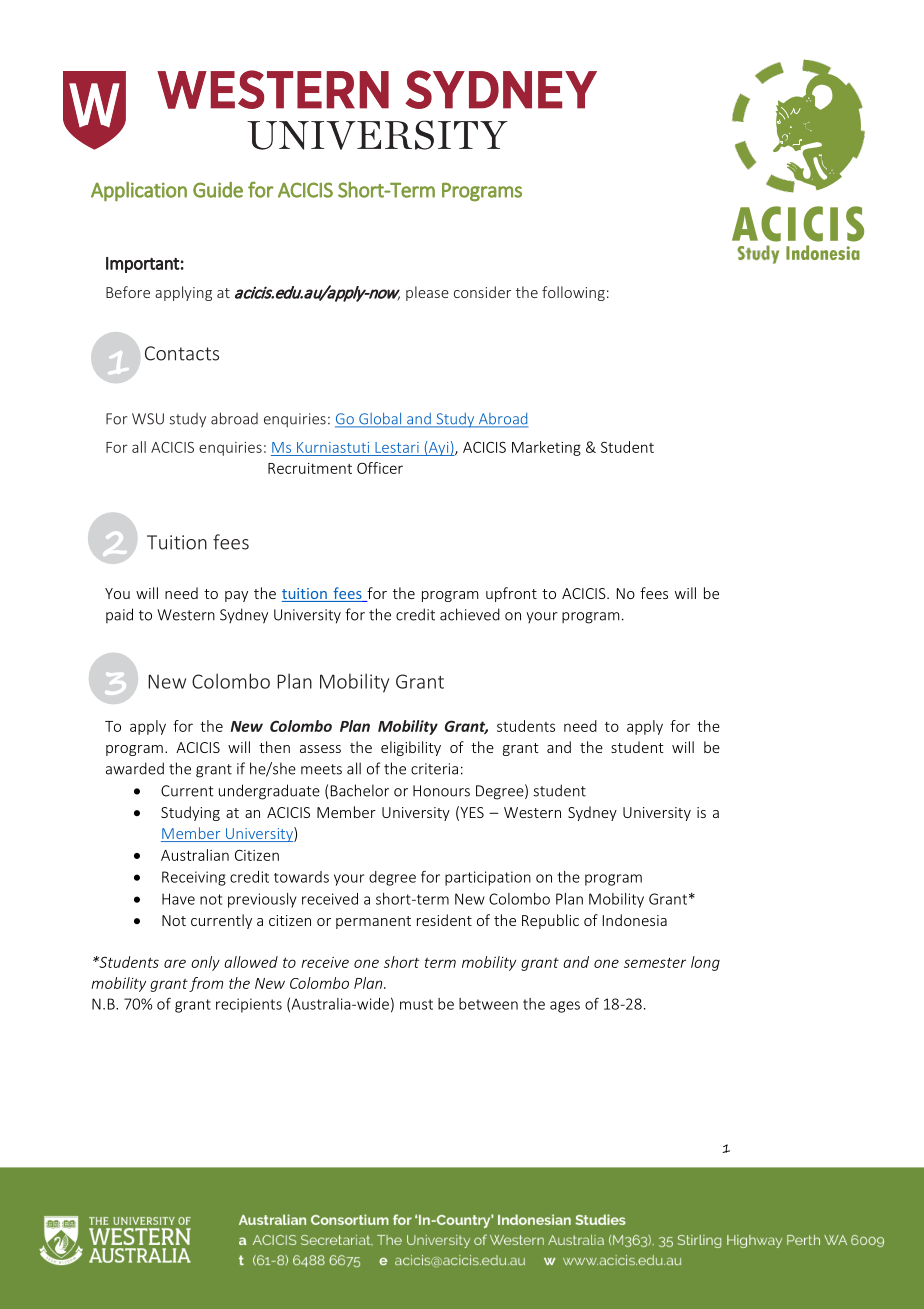 Image resolution: width=924 pixels, height=1309 pixels. I want to click on upfront, so click(511, 594).
